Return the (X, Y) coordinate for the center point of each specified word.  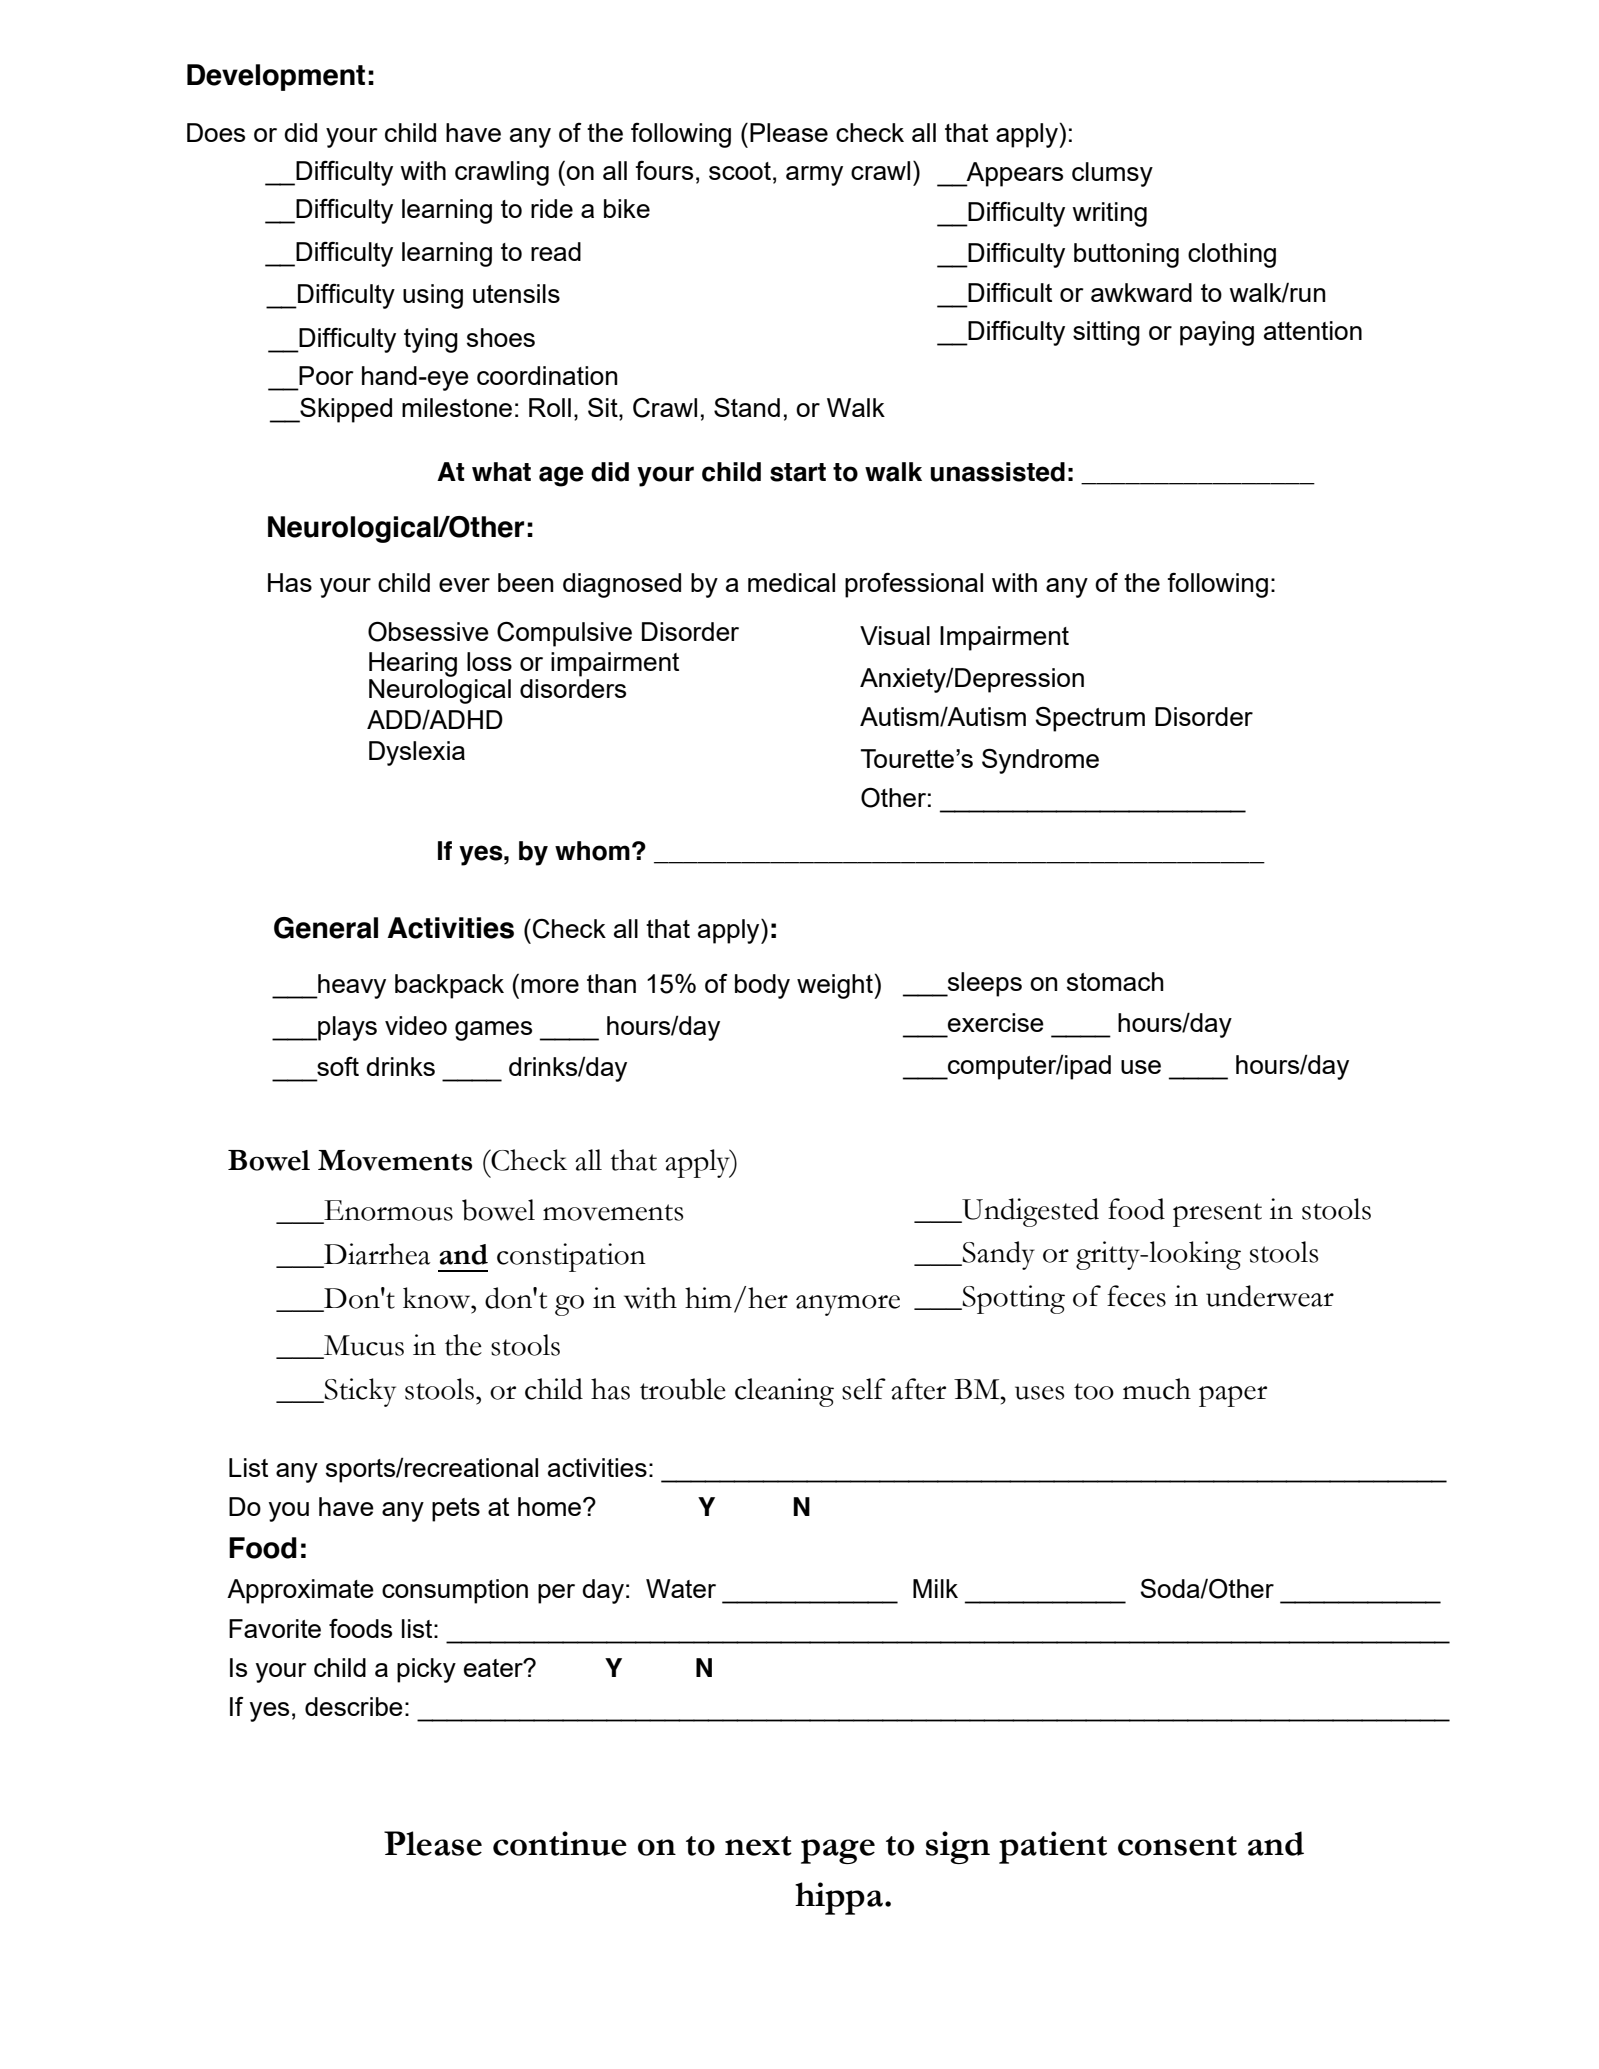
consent (1177, 1846)
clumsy (1112, 174)
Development (276, 77)
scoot (740, 171)
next (758, 1846)
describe (354, 1706)
